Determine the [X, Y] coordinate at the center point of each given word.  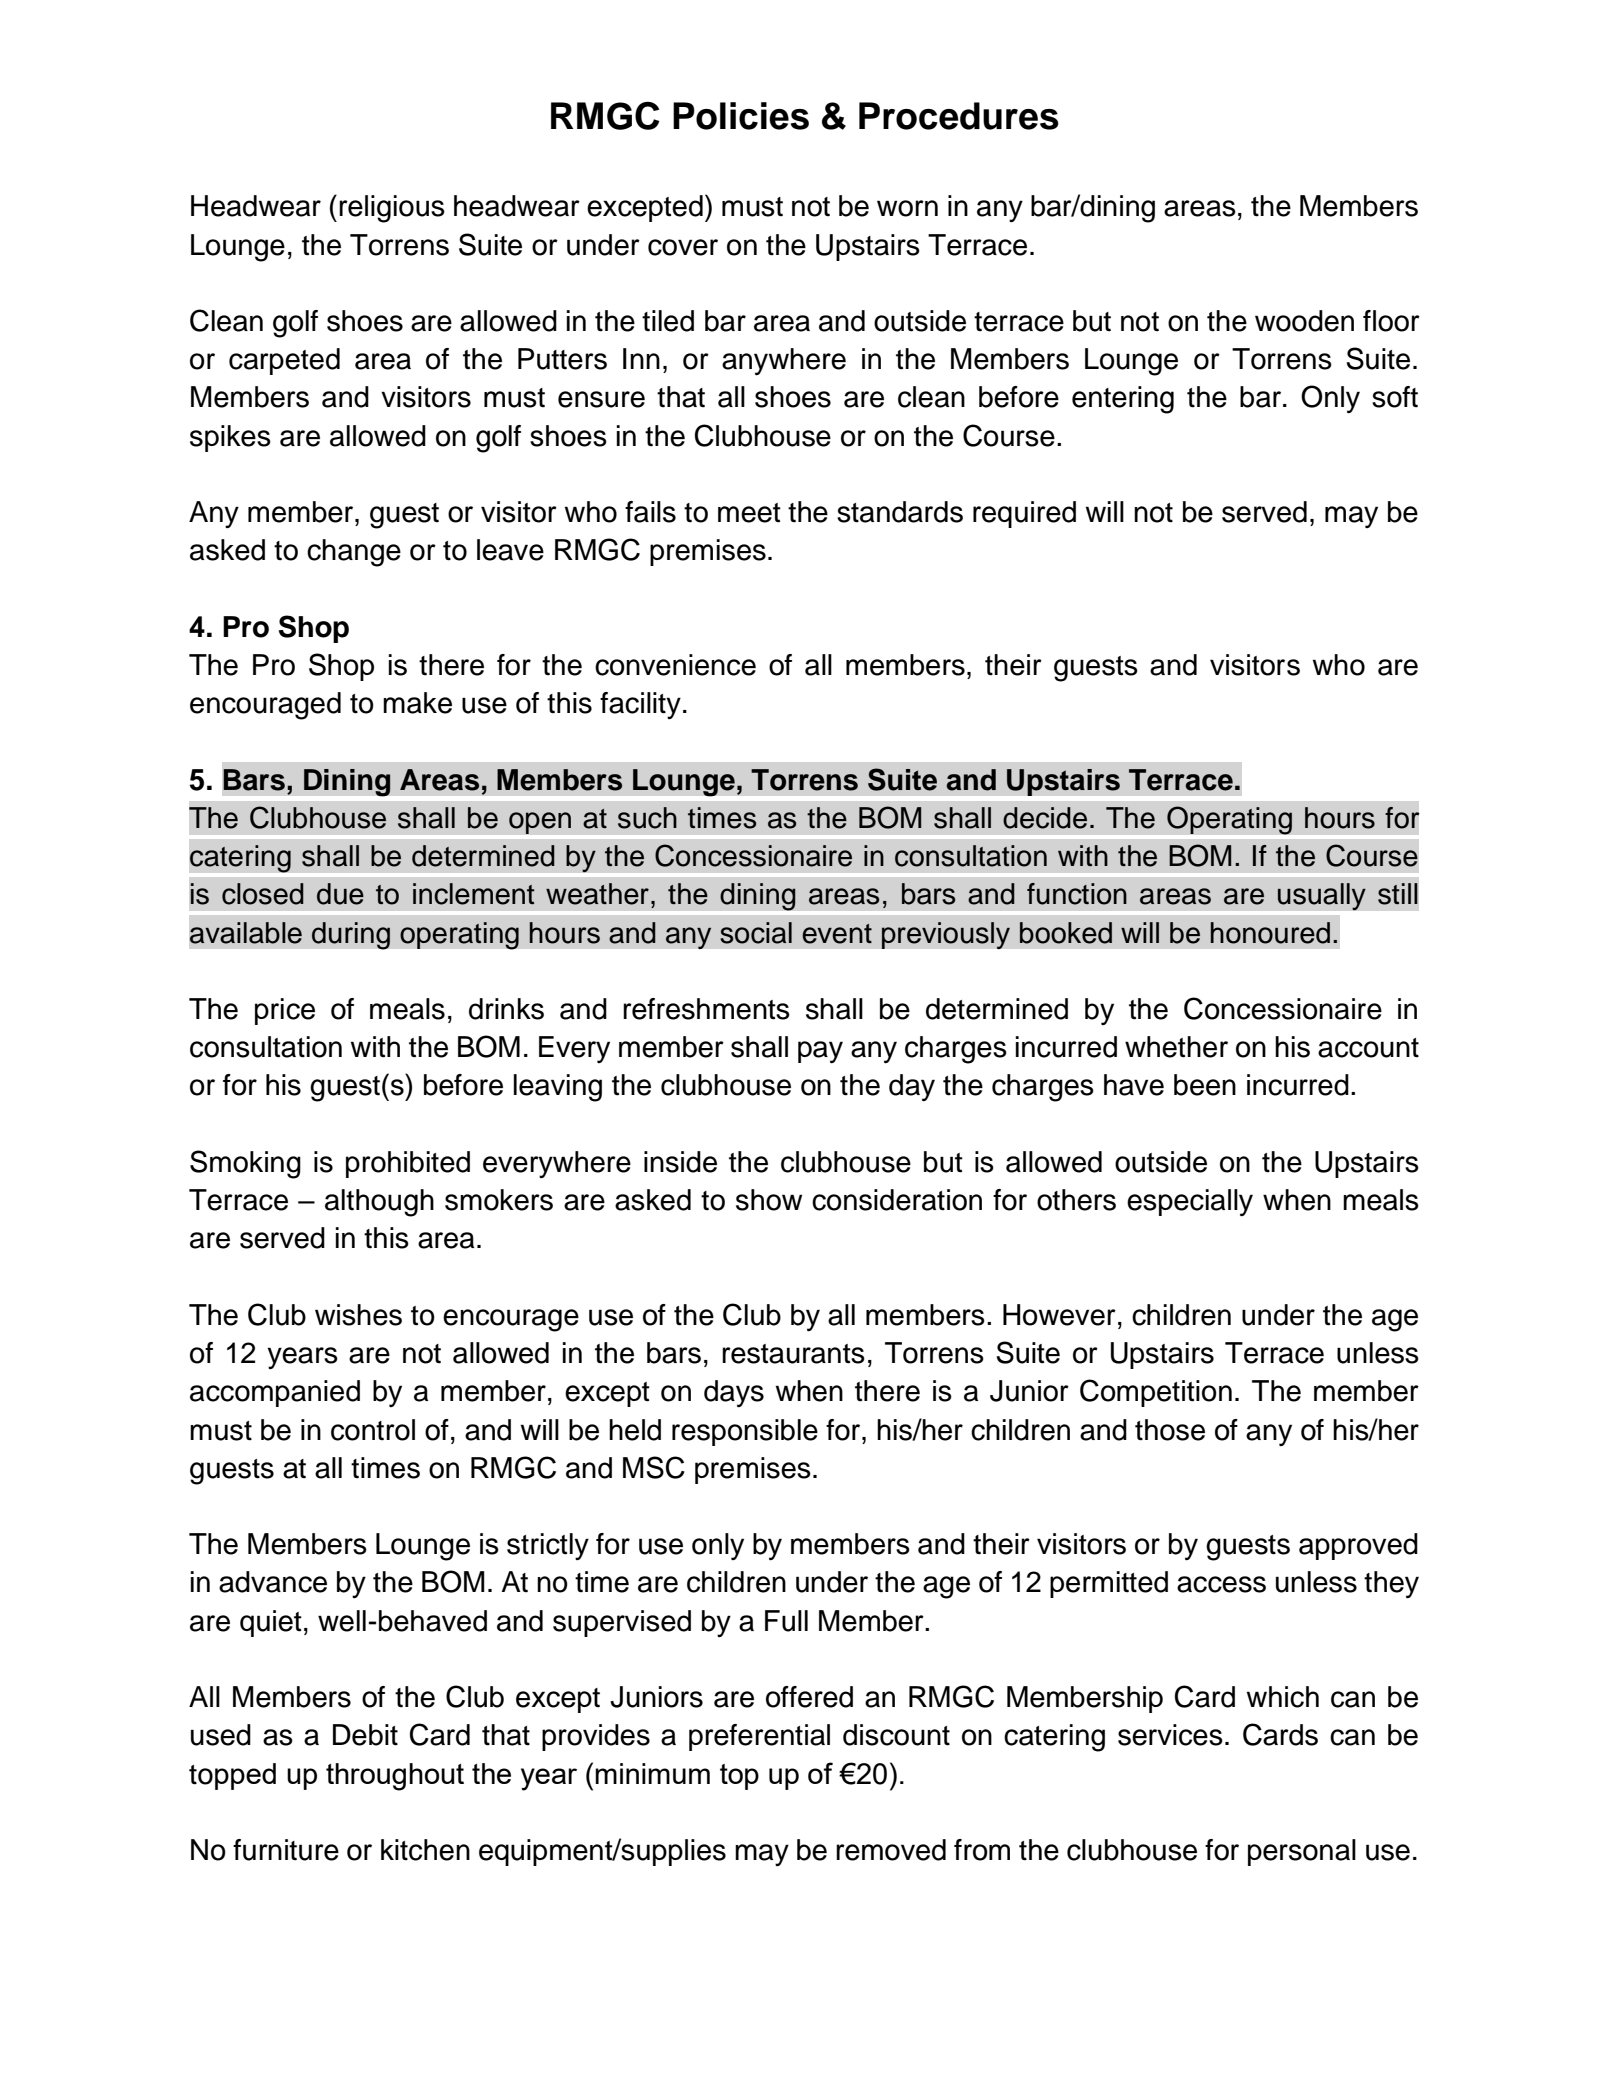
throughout [395, 1777]
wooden [1304, 321]
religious [392, 209]
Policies [741, 116]
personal [1302, 1852]
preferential [759, 1737]
